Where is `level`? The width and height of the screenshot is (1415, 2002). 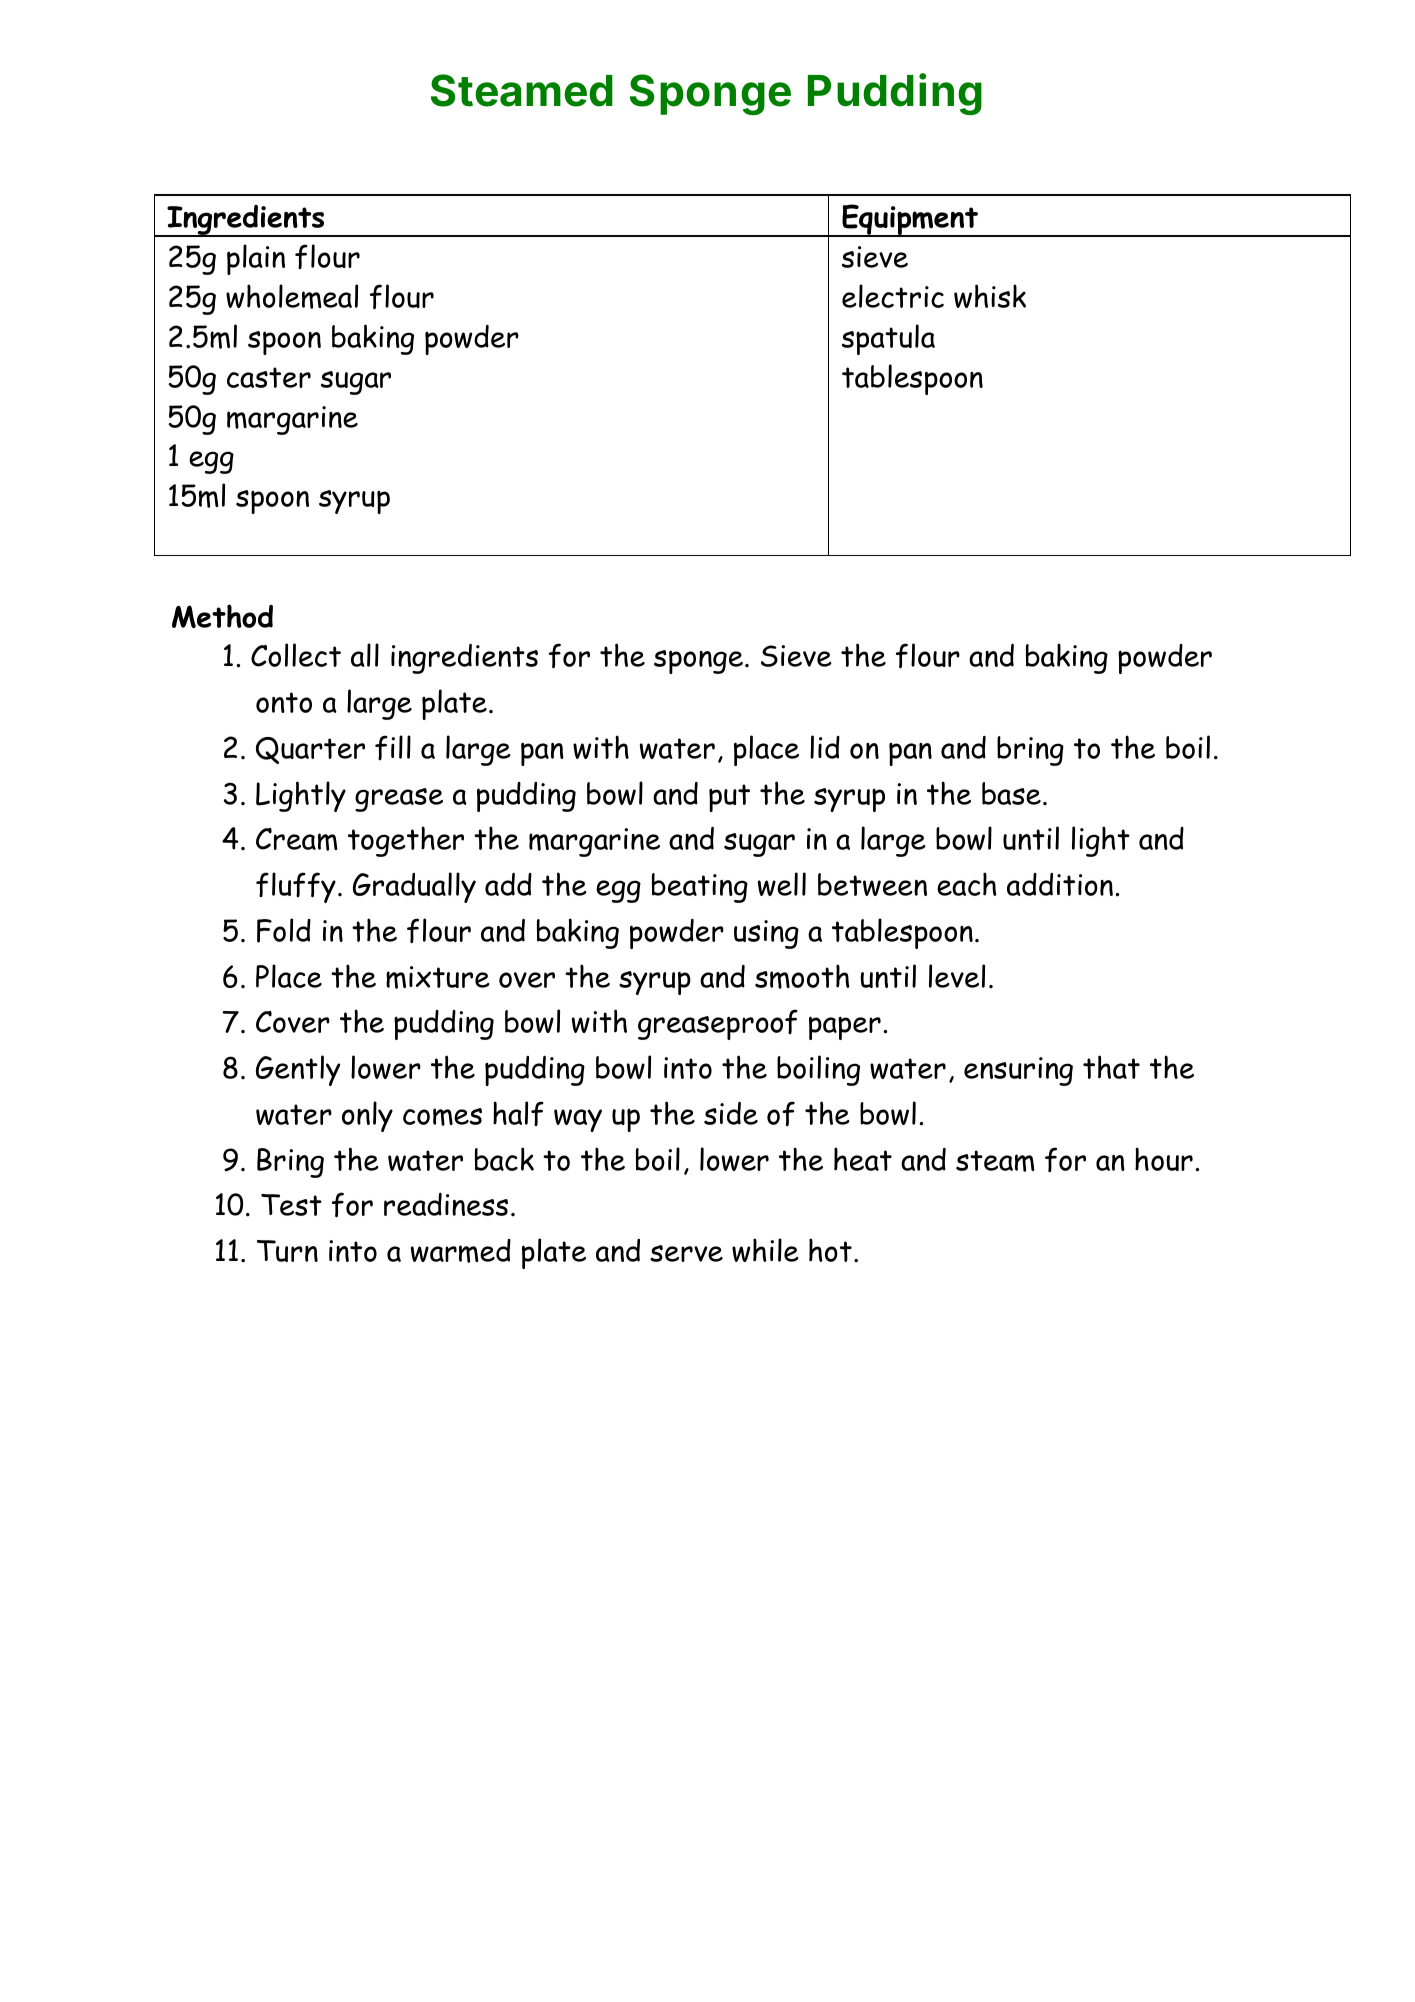
level is located at coordinates (957, 976).
